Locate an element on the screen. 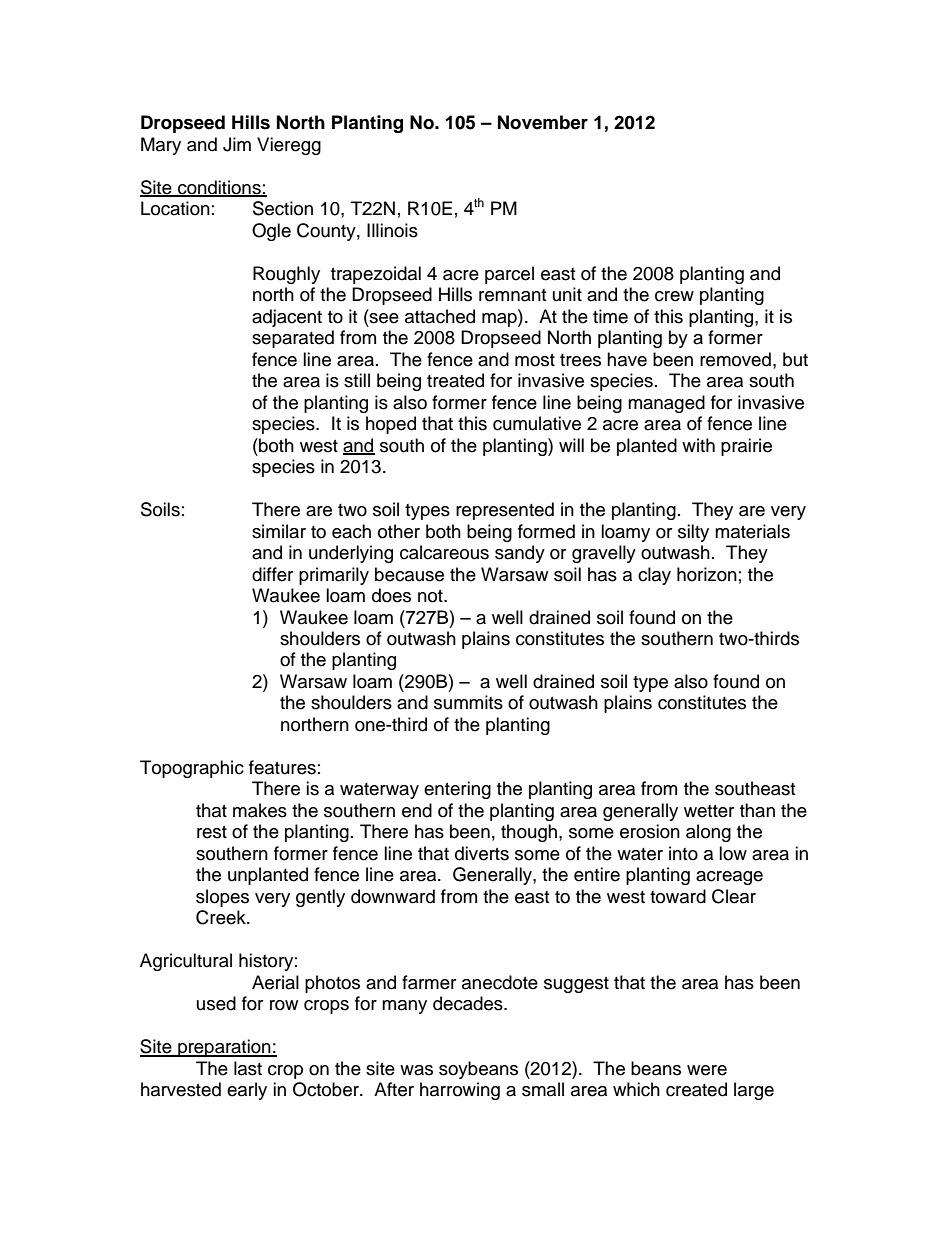 This screenshot has height=1233, width=952. November is located at coordinates (543, 122).
